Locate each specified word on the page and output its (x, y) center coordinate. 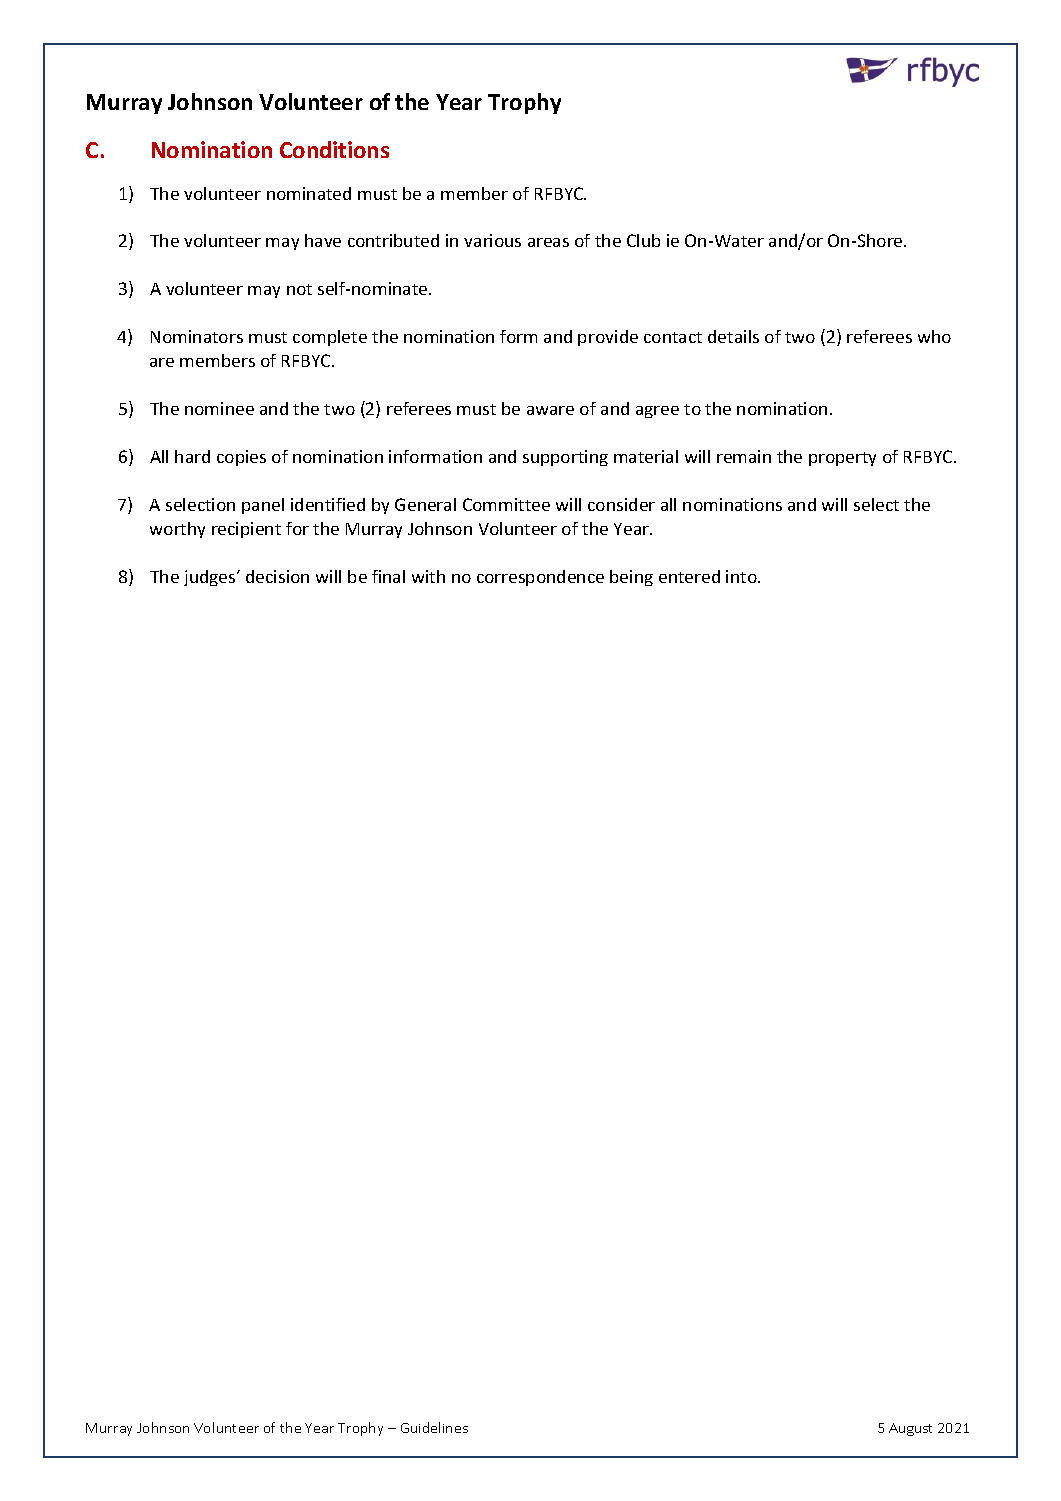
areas (548, 242)
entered (689, 576)
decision (277, 576)
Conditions (334, 149)
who (934, 336)
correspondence (540, 578)
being (631, 578)
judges (211, 578)
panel (263, 506)
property (842, 459)
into (742, 576)
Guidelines (434, 1427)
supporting (565, 458)
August (910, 1429)
